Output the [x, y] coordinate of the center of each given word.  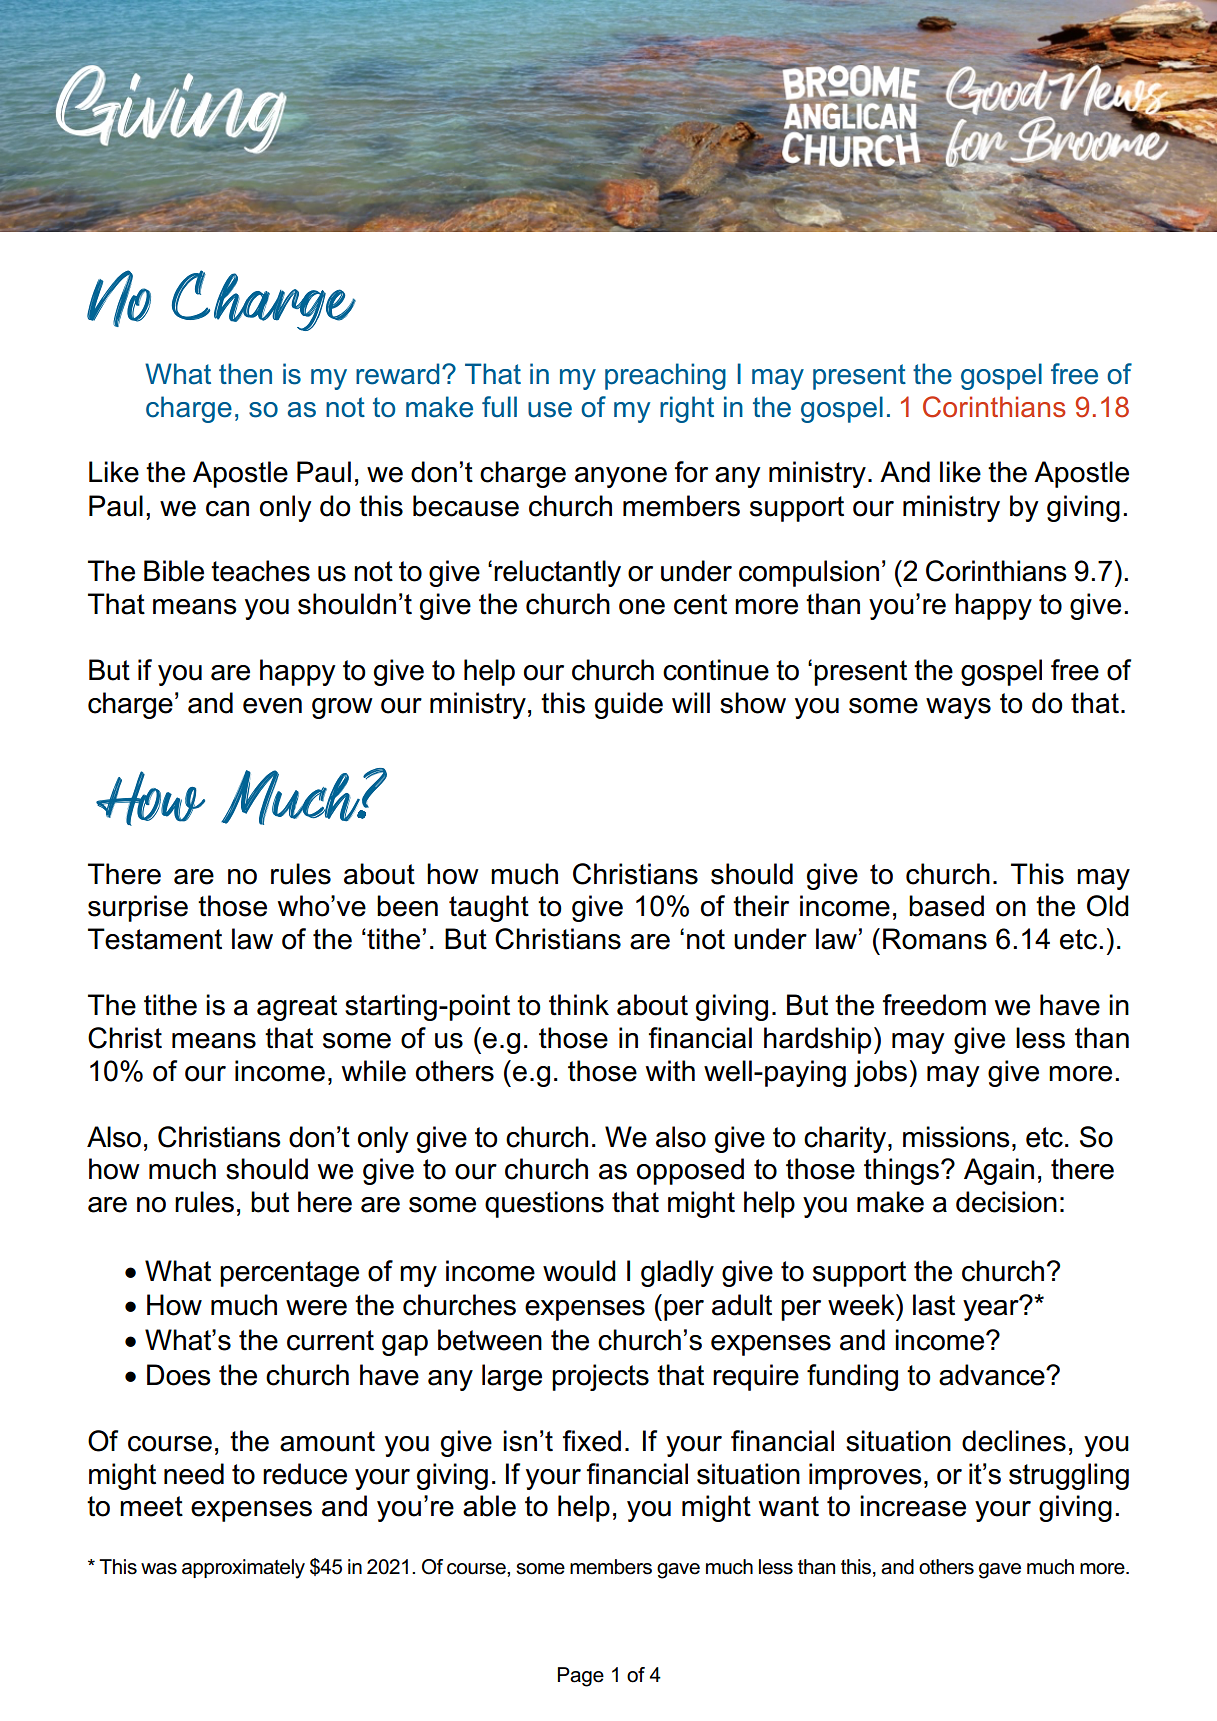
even [272, 706]
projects [600, 1377]
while [374, 1071]
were [316, 1308]
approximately [243, 1569]
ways [958, 708]
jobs [880, 1073]
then [245, 374]
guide [629, 705]
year [992, 1309]
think [579, 1005]
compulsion [809, 573]
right [687, 409]
